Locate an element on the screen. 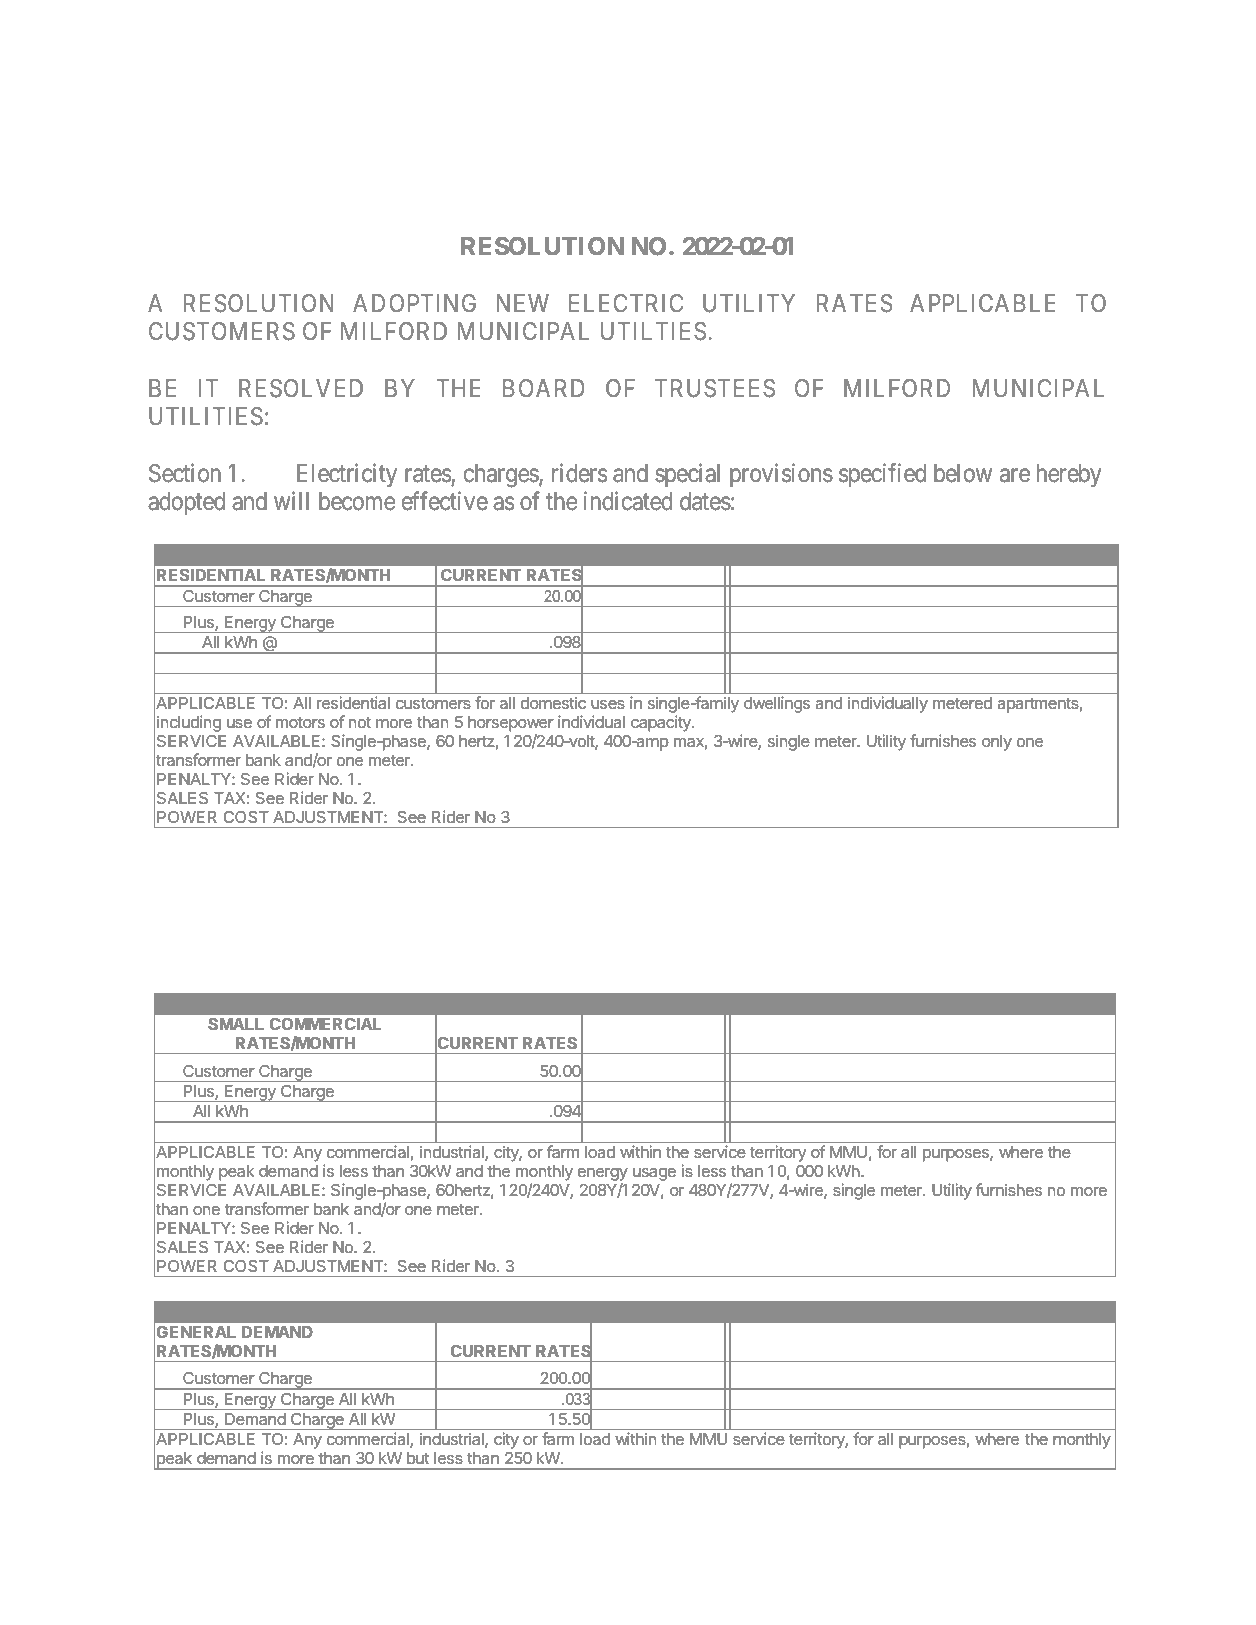  motors is located at coordinates (300, 722).
